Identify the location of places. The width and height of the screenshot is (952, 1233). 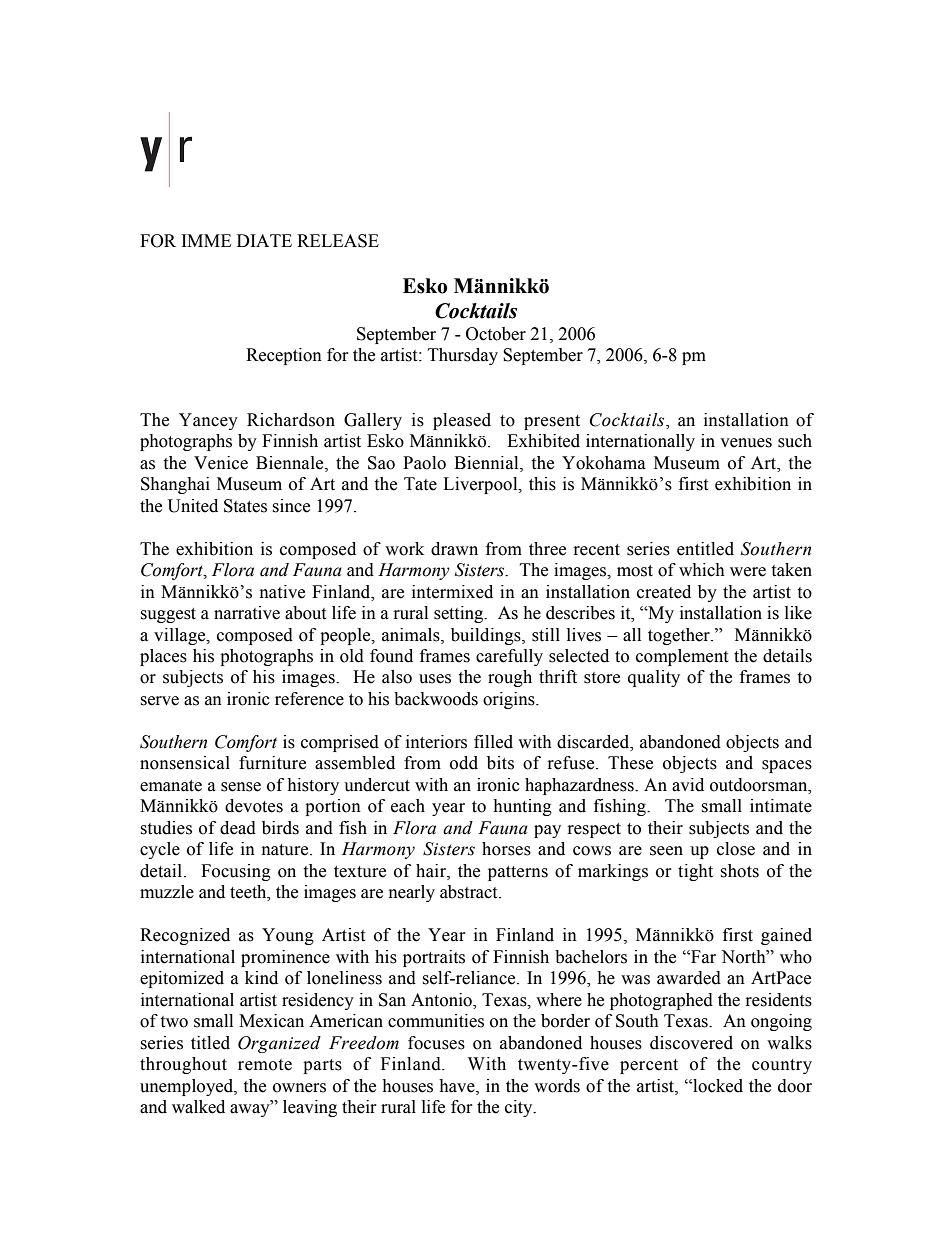
(163, 657).
